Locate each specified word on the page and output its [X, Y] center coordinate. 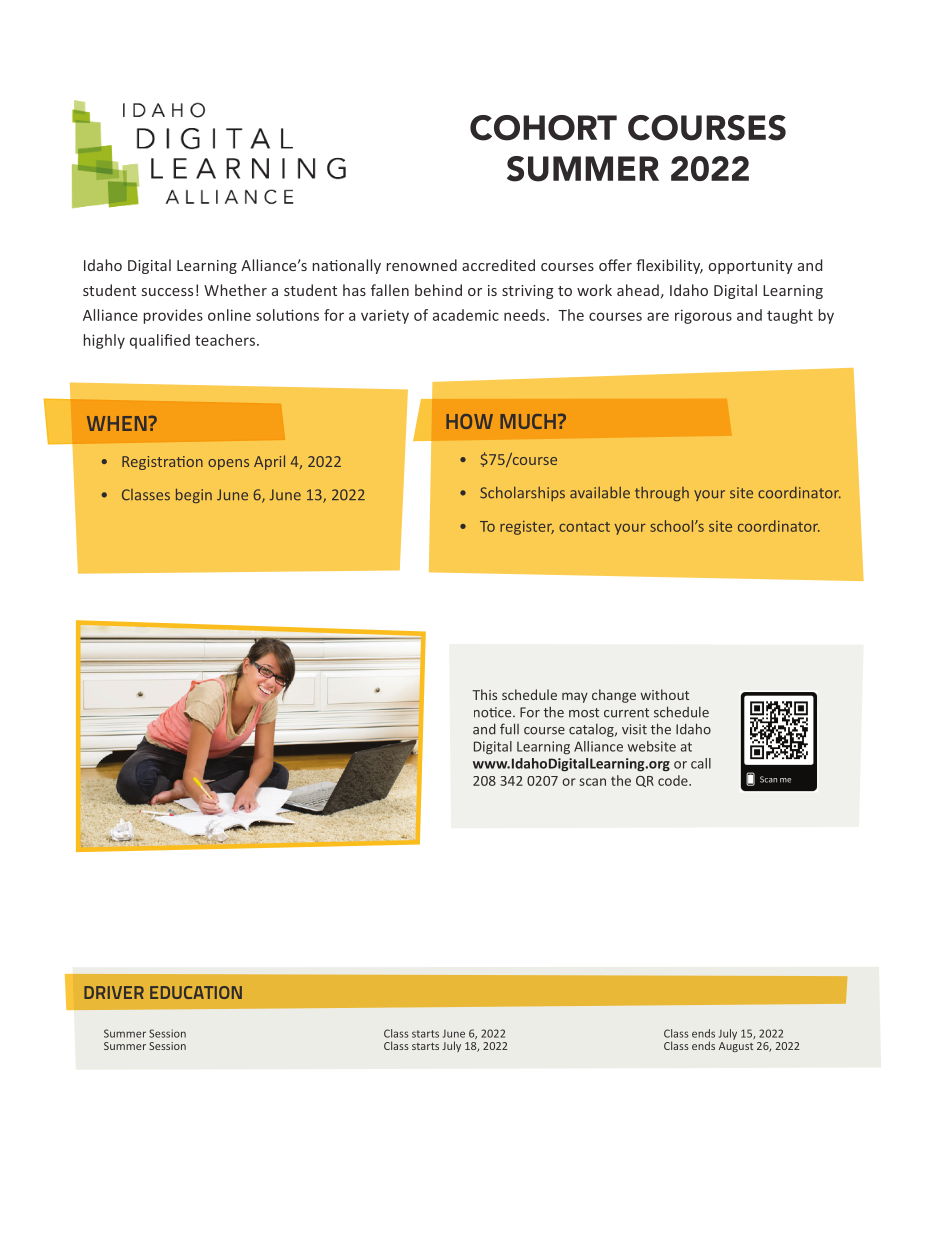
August [736, 1047]
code [674, 780]
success [167, 292]
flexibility [669, 266]
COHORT [543, 128]
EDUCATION [196, 992]
